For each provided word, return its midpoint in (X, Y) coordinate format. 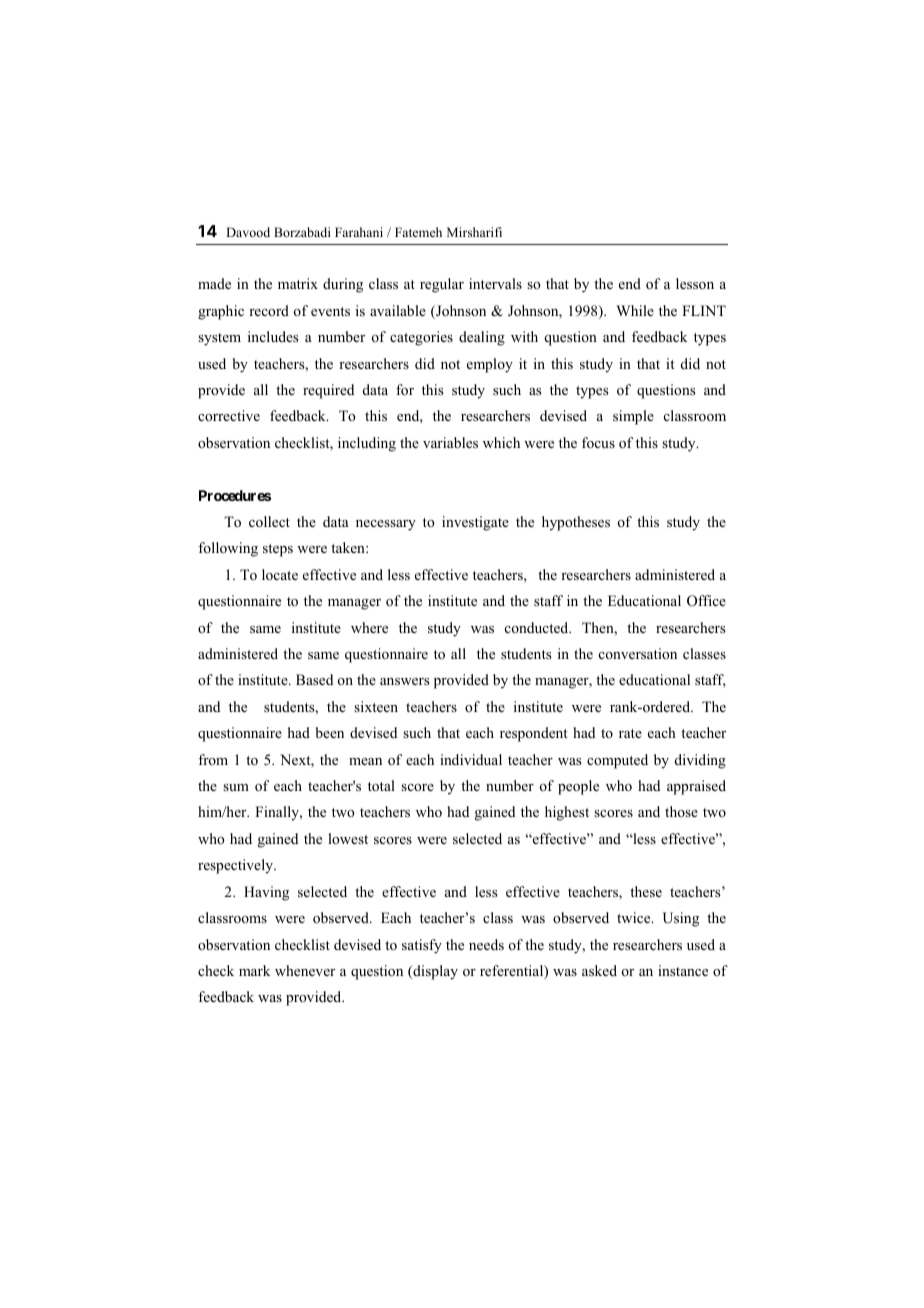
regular (442, 285)
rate (630, 733)
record (269, 310)
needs (486, 944)
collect (269, 521)
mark (254, 970)
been (330, 732)
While (635, 310)
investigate (475, 523)
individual (471, 759)
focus (598, 442)
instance (683, 970)
